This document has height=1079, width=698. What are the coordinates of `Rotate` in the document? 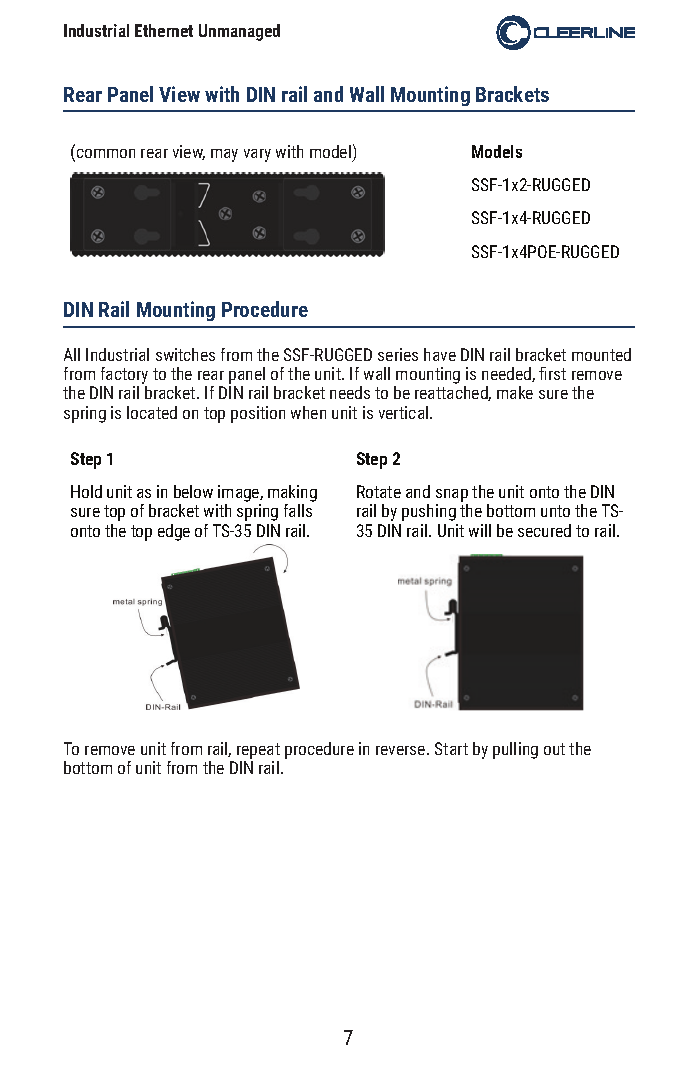 It's located at (379, 491).
